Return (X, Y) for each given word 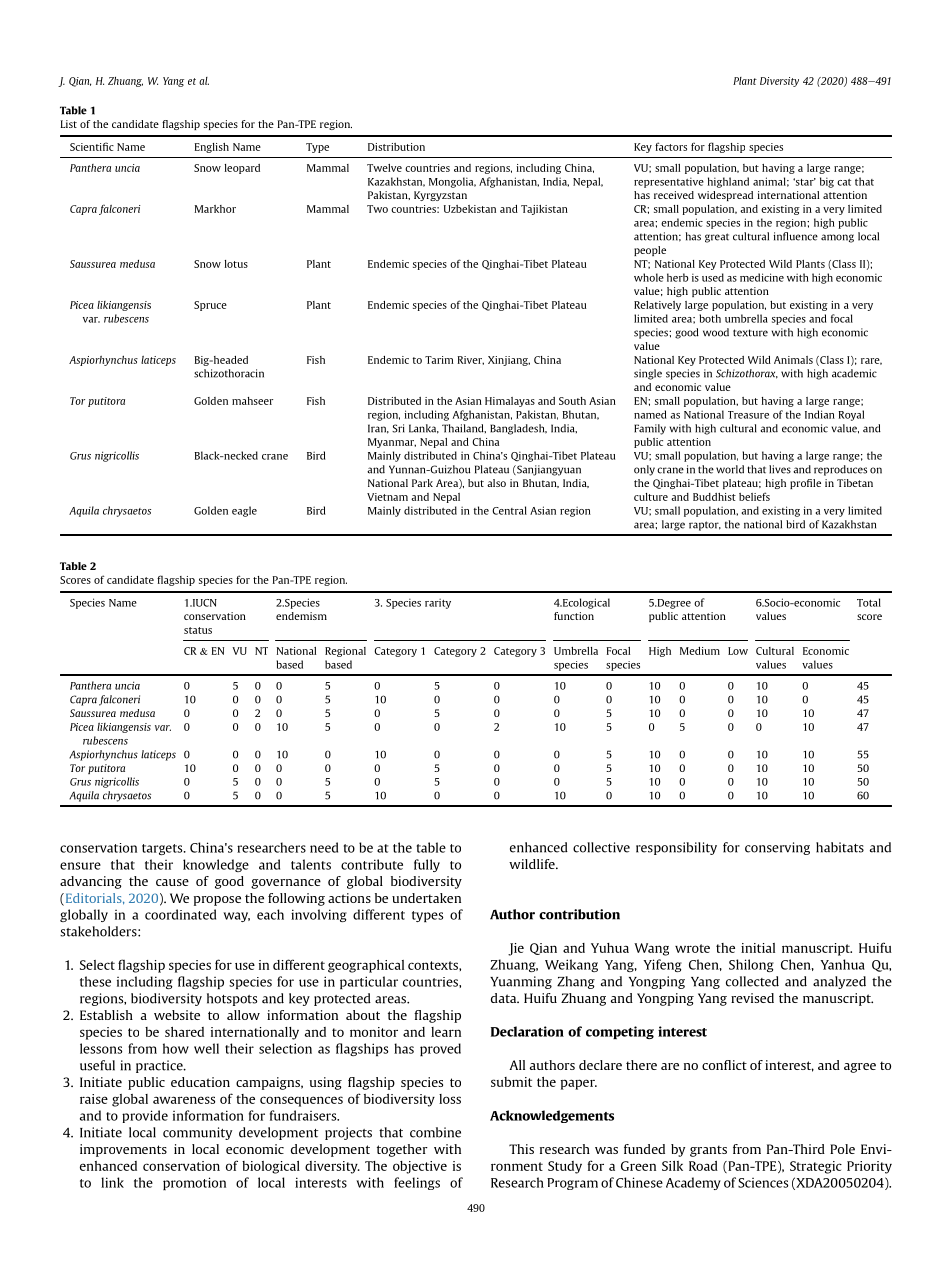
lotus (236, 264)
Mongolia (452, 182)
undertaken (426, 898)
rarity (438, 603)
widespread (725, 196)
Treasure (748, 415)
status (198, 630)
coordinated (180, 914)
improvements (123, 1150)
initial (758, 948)
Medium (700, 651)
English (212, 148)
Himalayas (510, 402)
